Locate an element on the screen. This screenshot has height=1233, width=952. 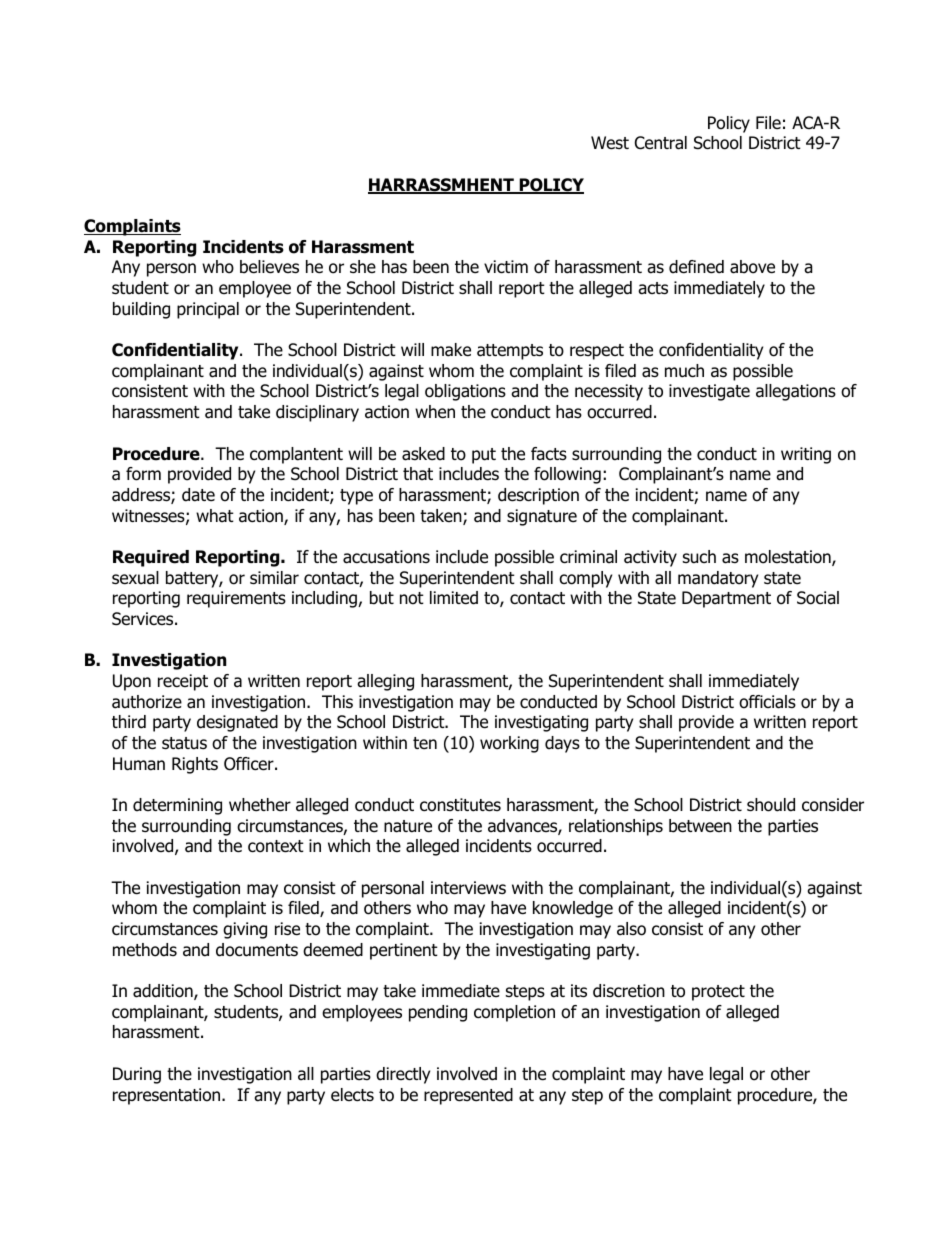
writing is located at coordinates (806, 455).
